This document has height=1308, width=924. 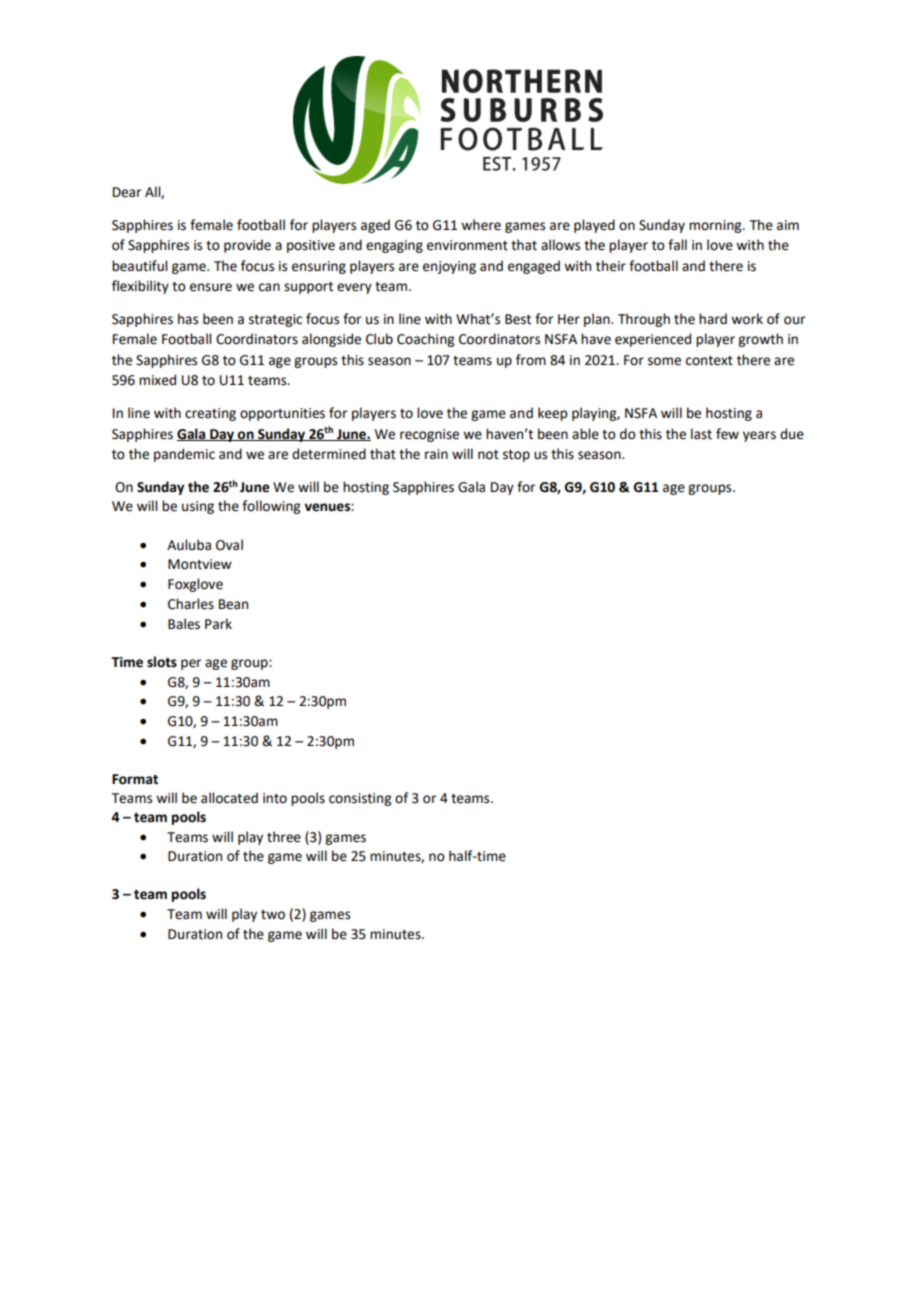 I want to click on where, so click(x=481, y=225).
